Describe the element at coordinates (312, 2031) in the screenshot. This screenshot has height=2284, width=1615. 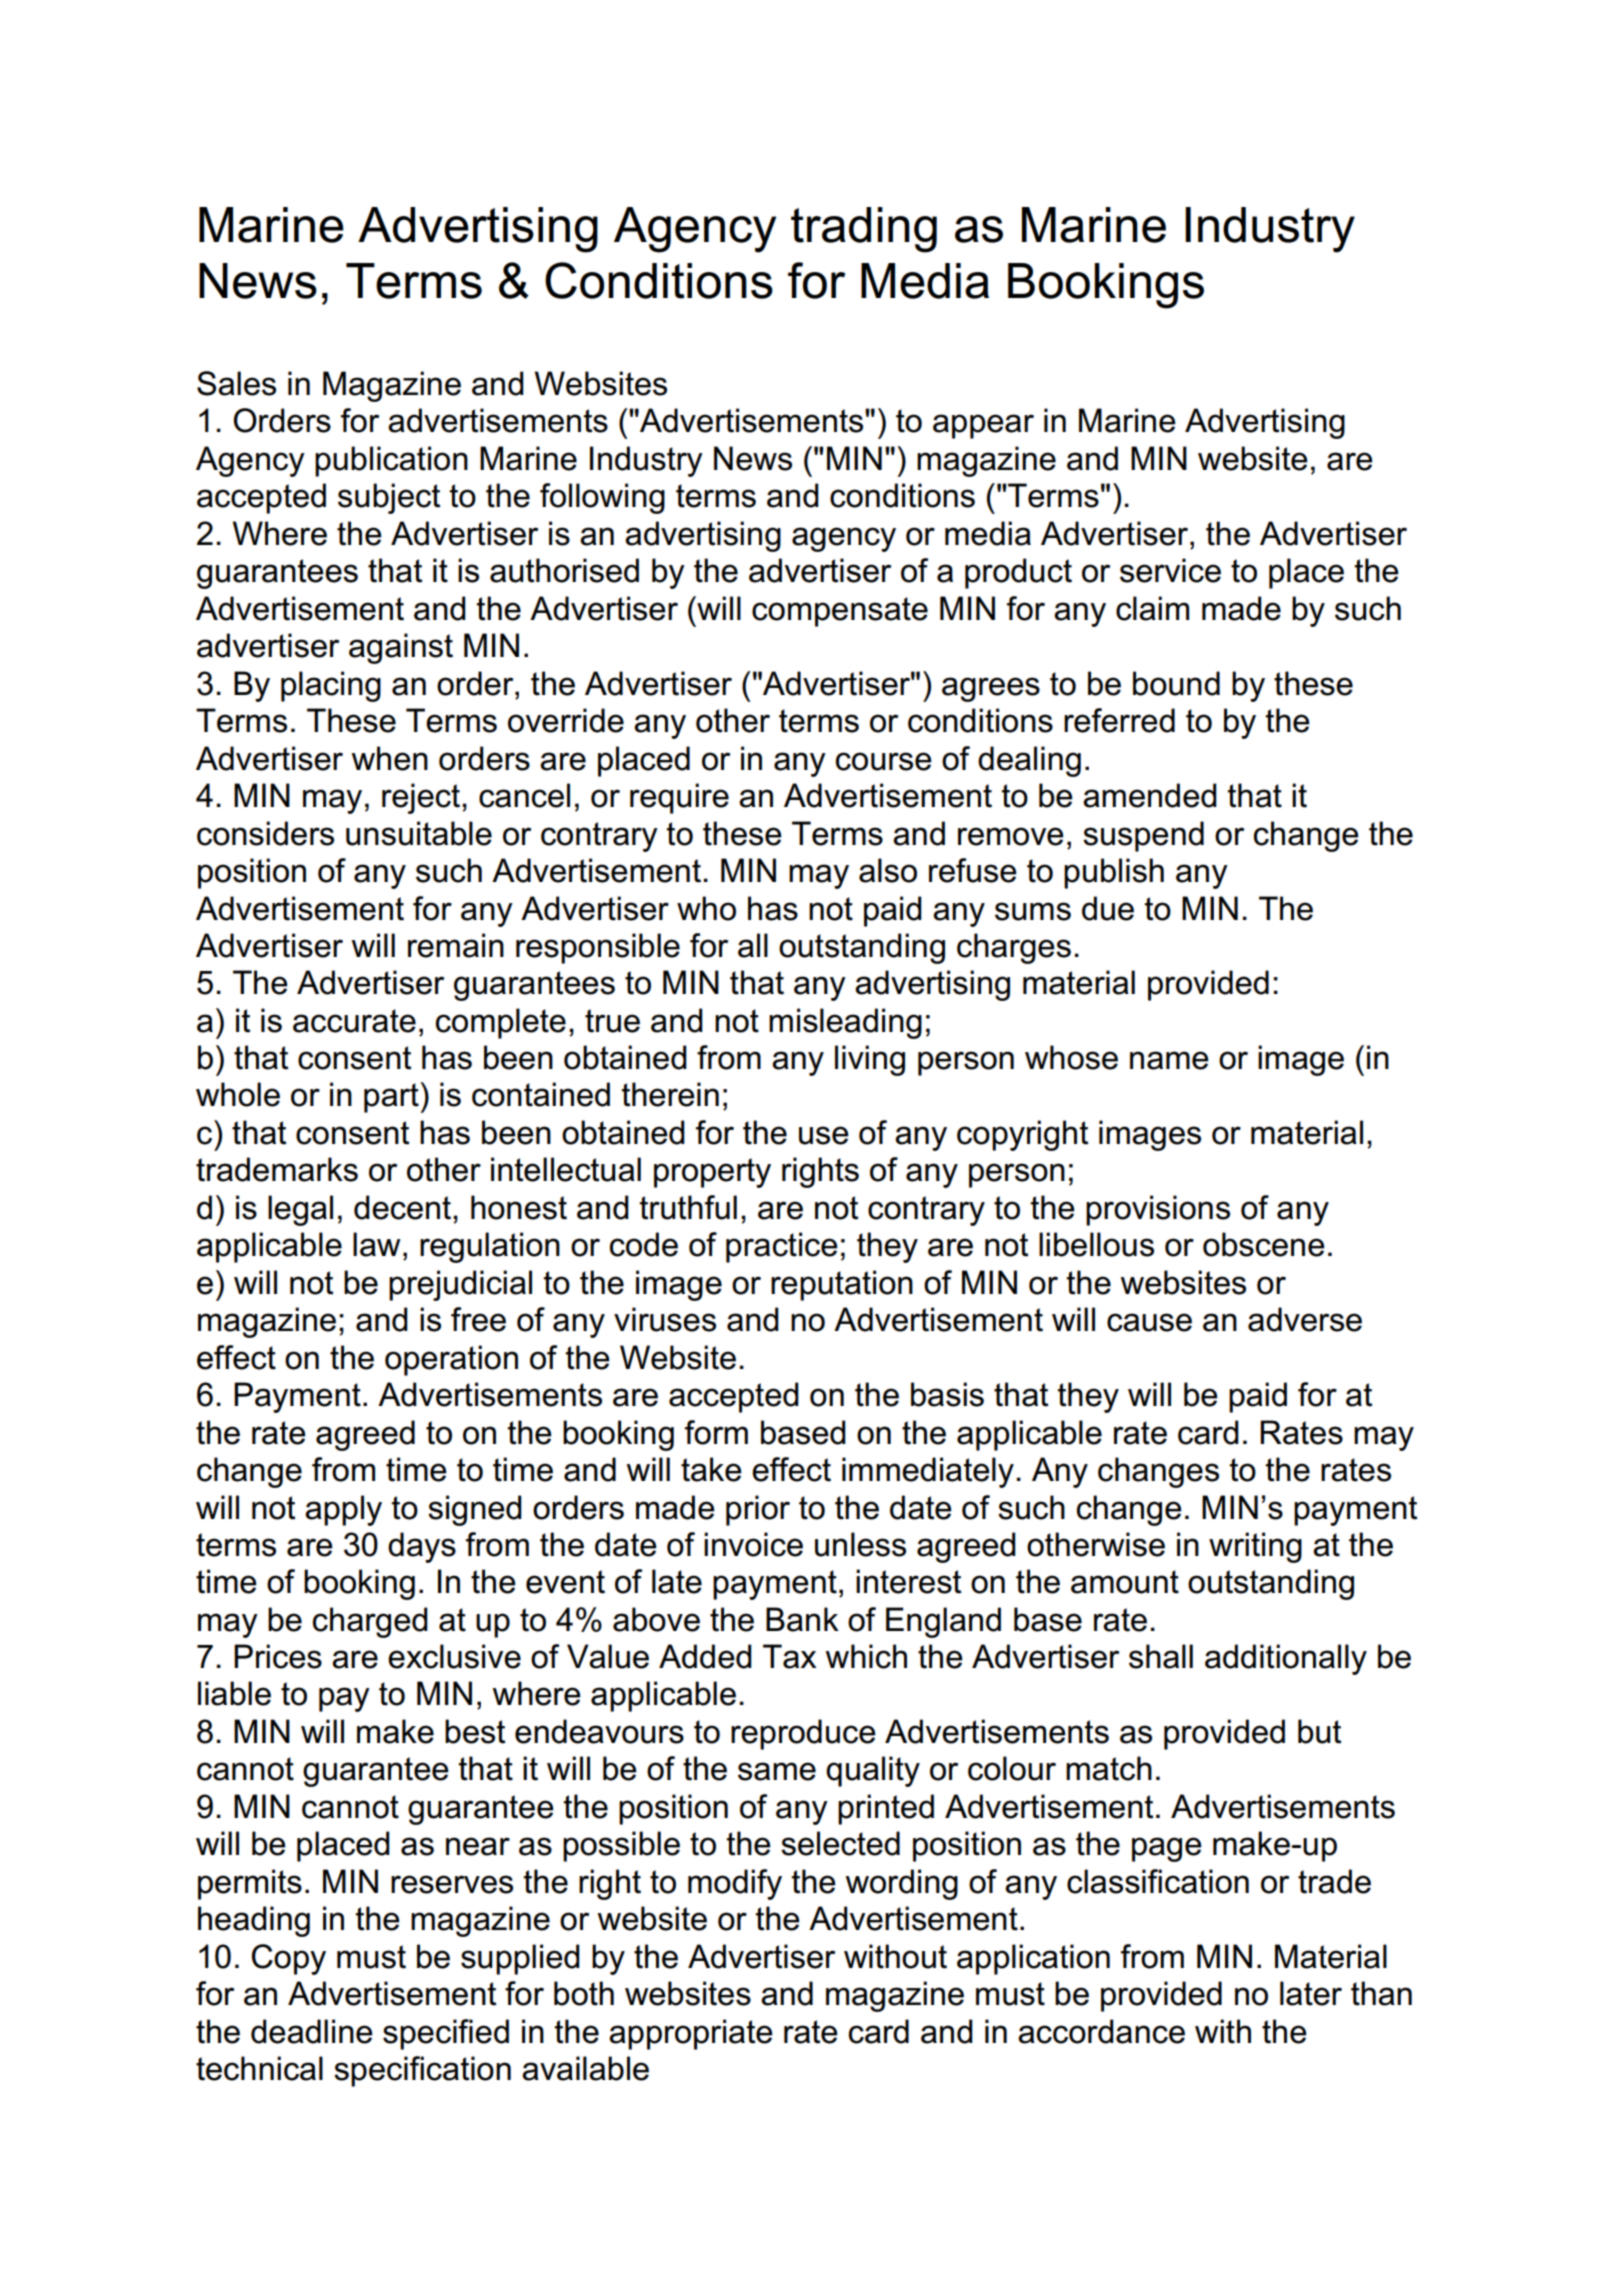
I see `deadline` at that location.
